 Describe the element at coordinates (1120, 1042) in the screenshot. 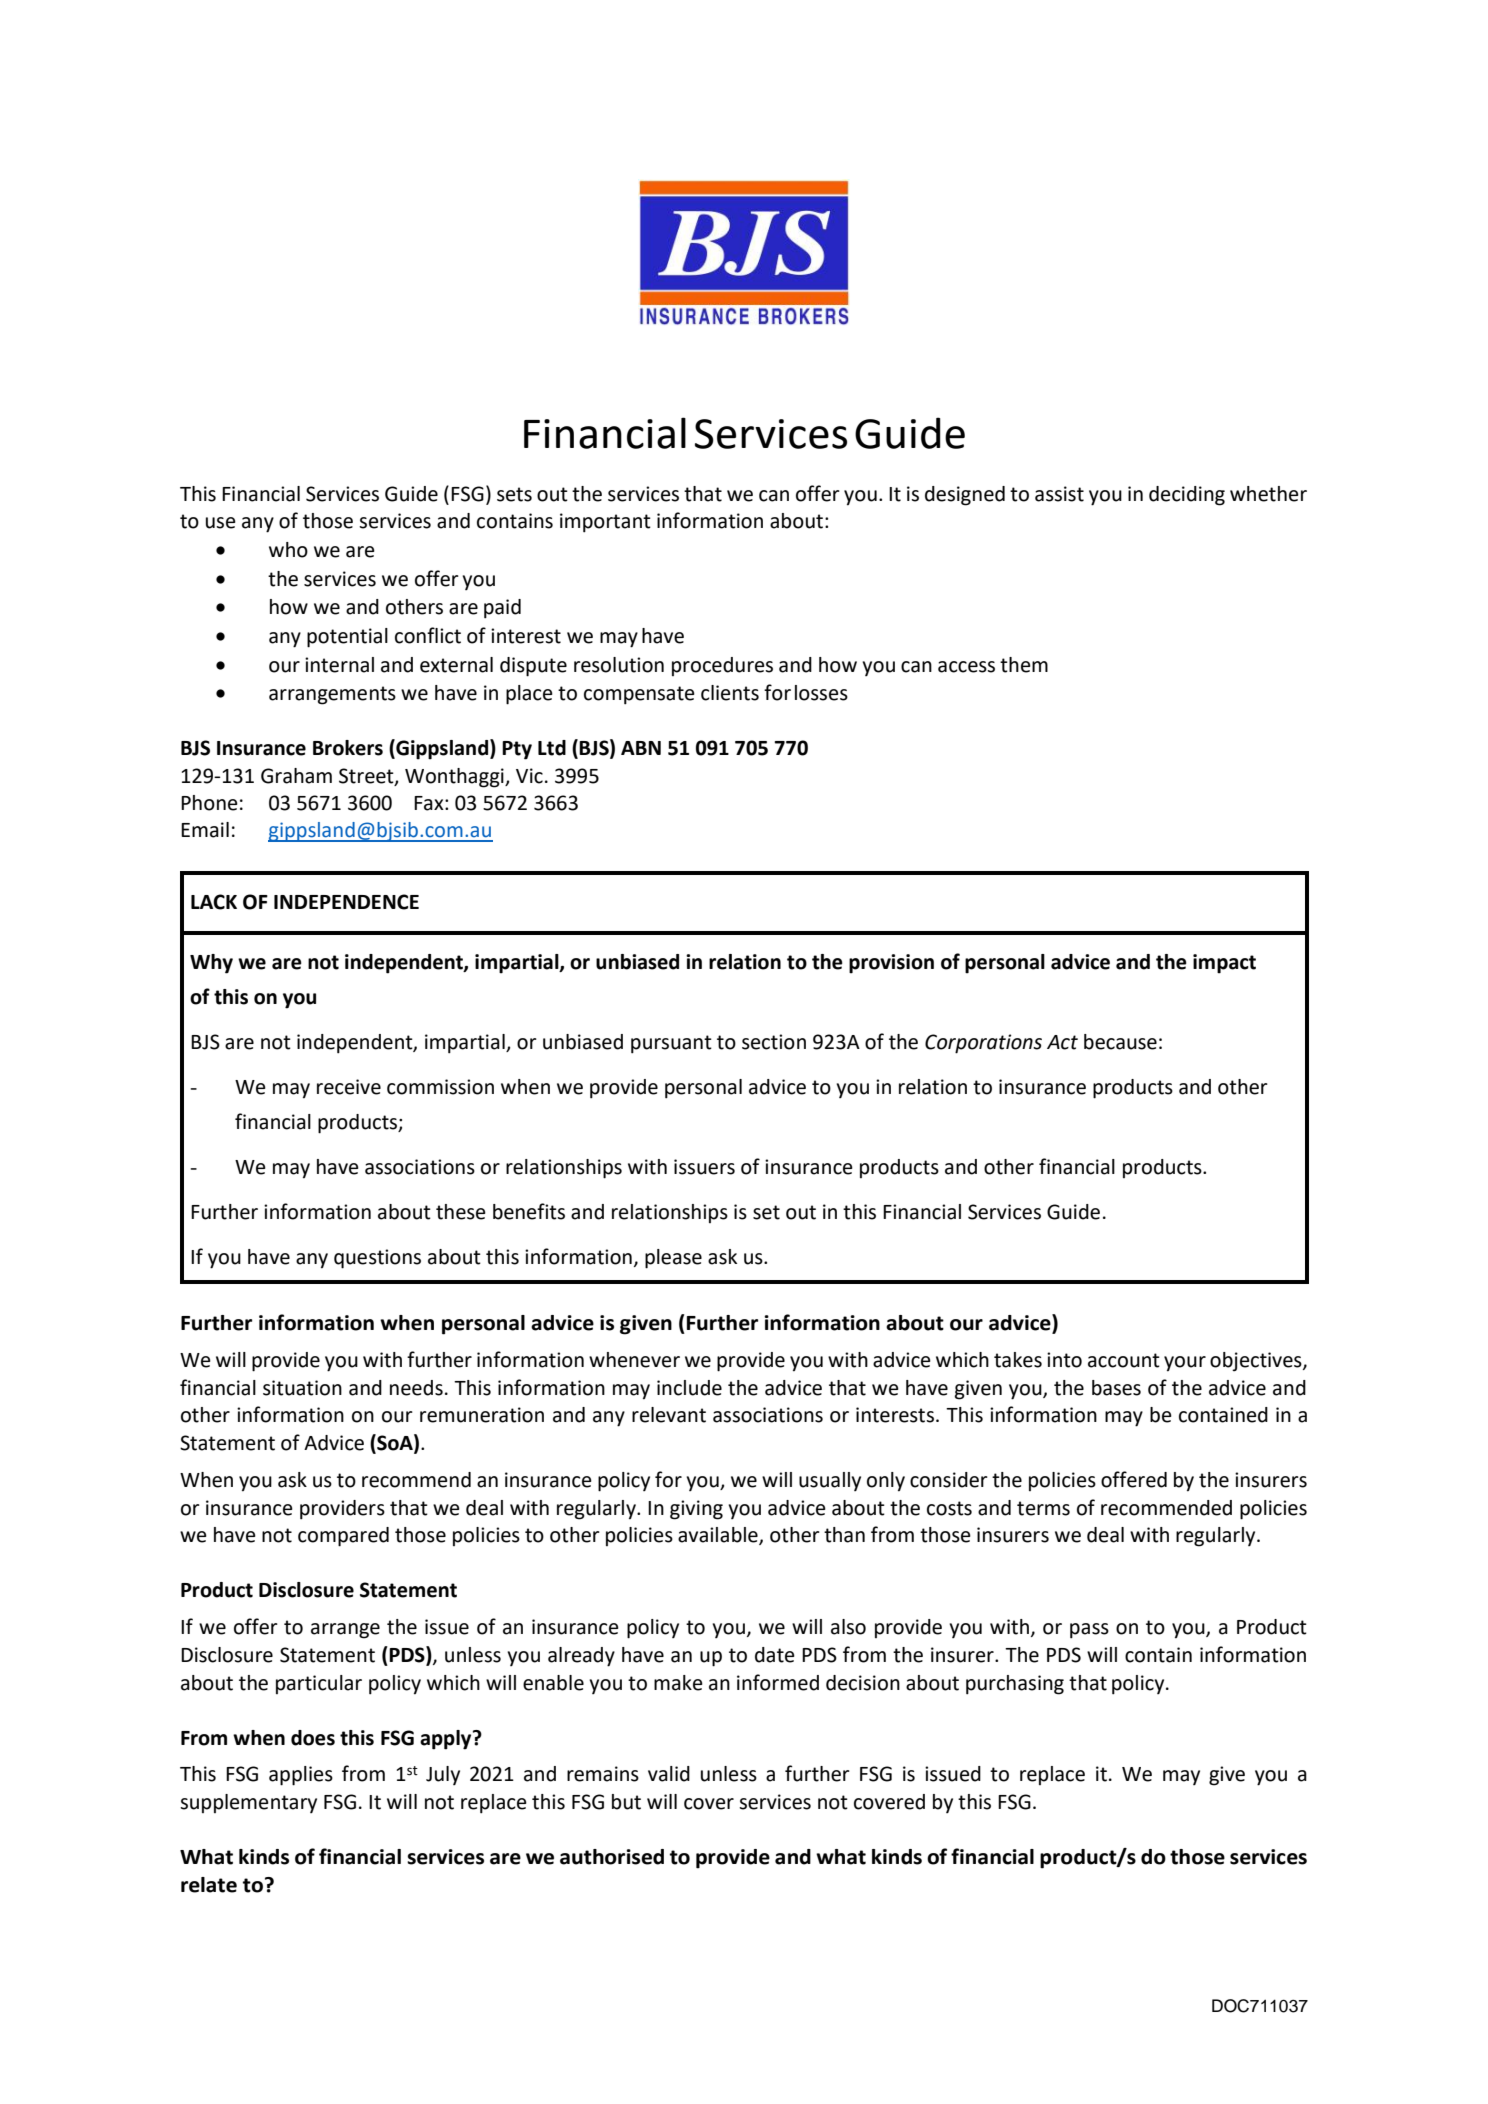

I see `because` at that location.
